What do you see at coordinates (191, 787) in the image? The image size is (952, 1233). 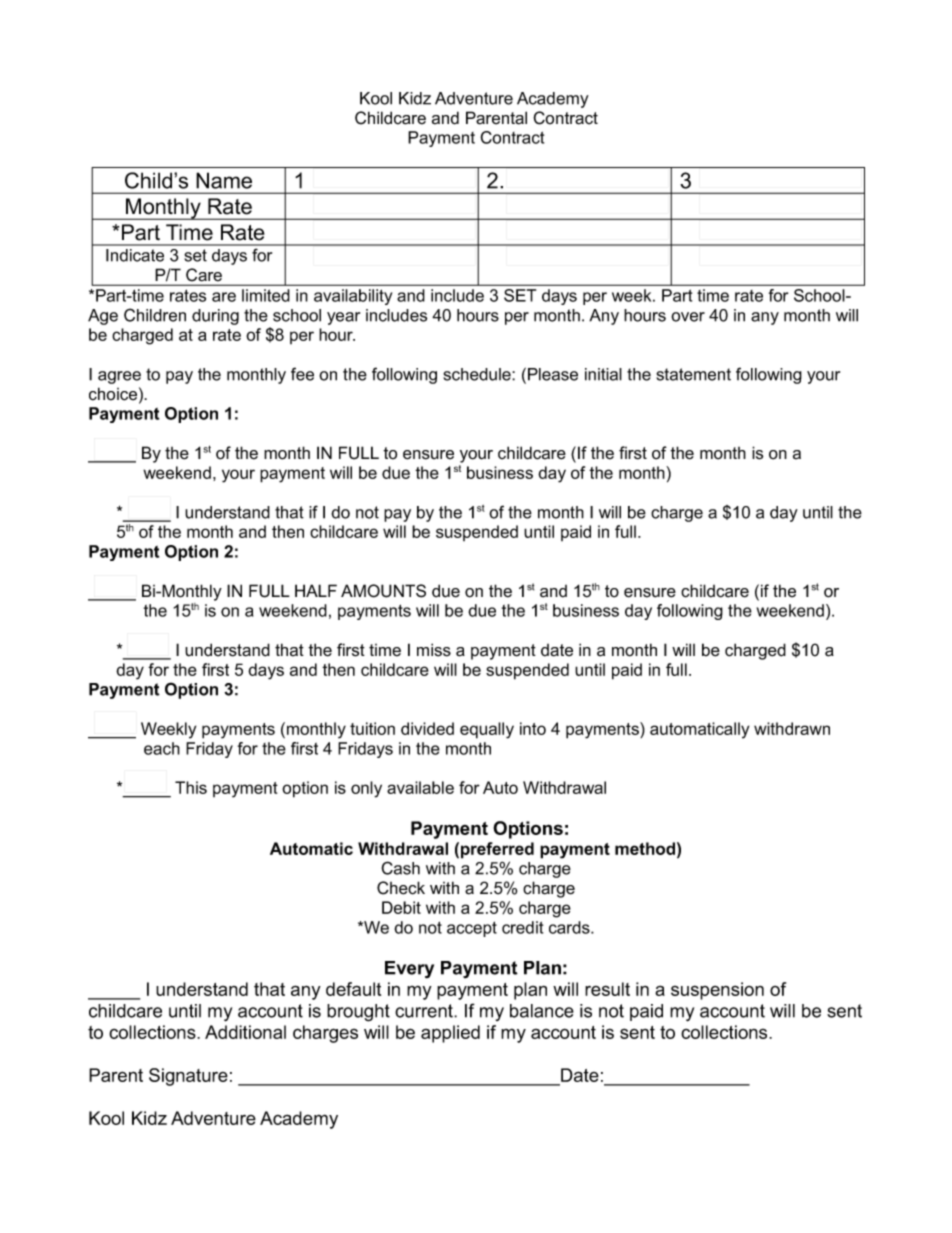 I see `This` at bounding box center [191, 787].
